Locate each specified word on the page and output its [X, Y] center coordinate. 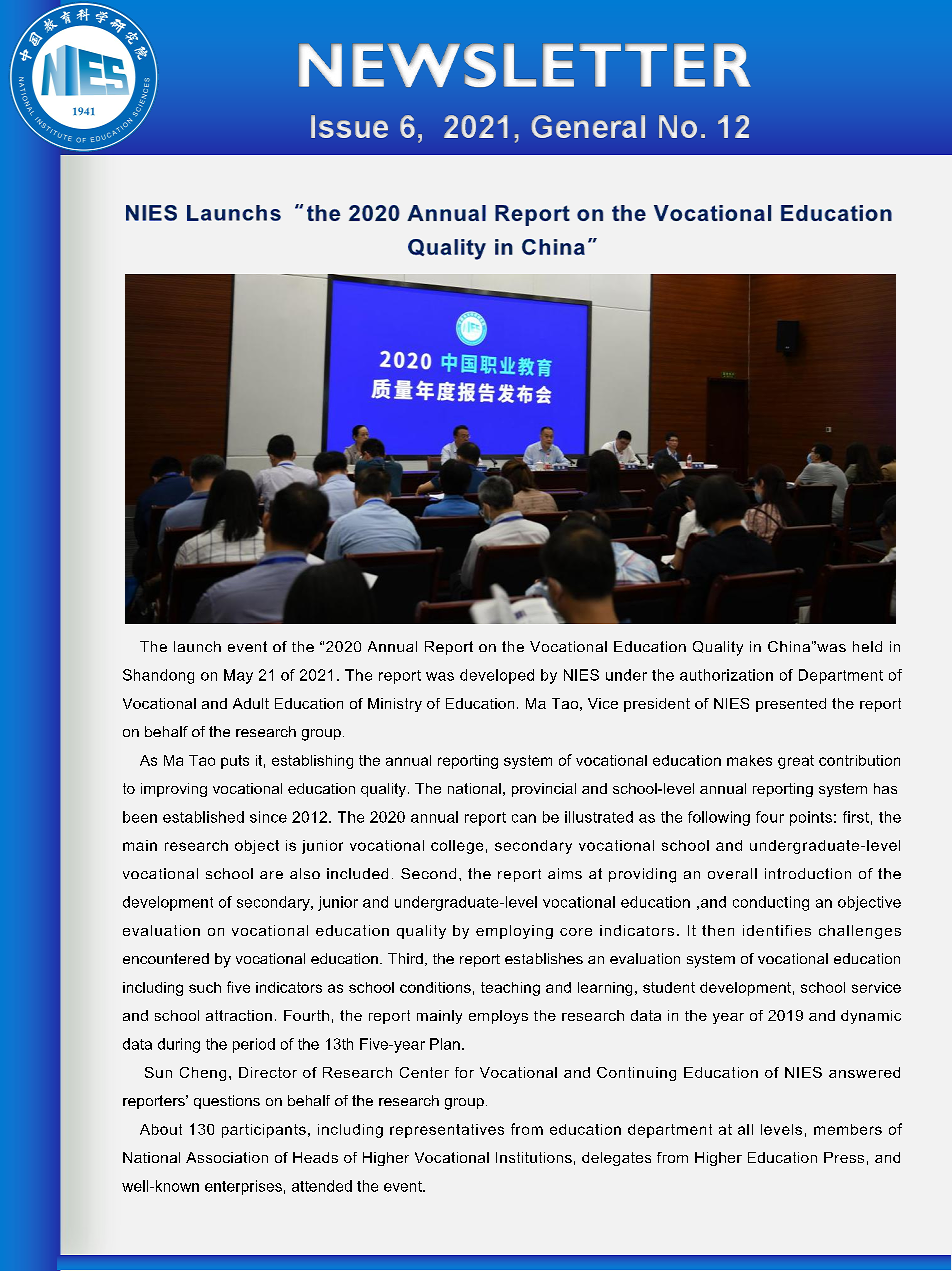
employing [514, 932]
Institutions [534, 1157]
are [271, 875]
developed [497, 676]
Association [227, 1157]
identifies [777, 930]
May [238, 676]
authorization [726, 675]
